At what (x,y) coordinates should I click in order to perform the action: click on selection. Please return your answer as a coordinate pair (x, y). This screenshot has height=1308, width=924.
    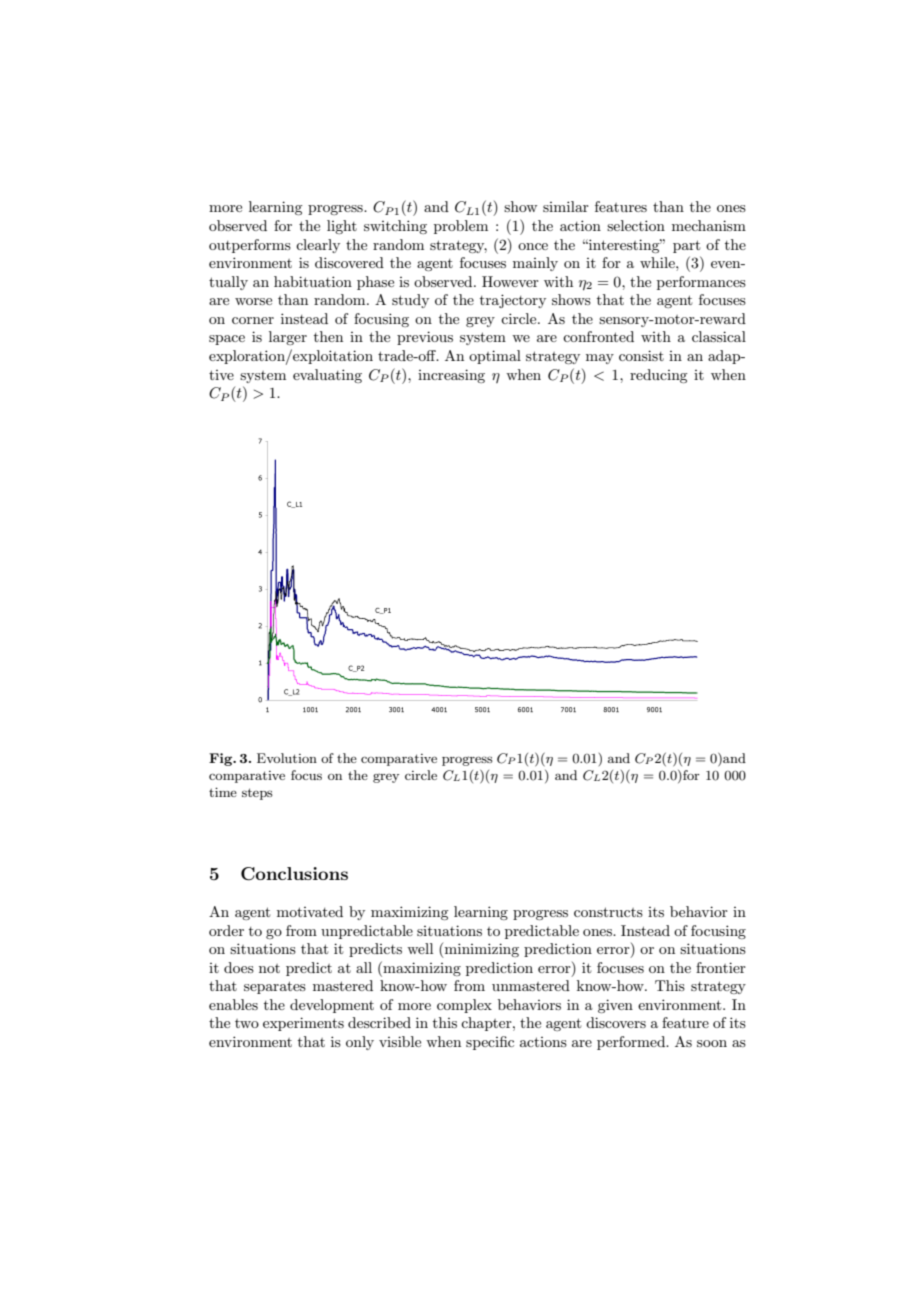
    Looking at the image, I should click on (636, 225).
